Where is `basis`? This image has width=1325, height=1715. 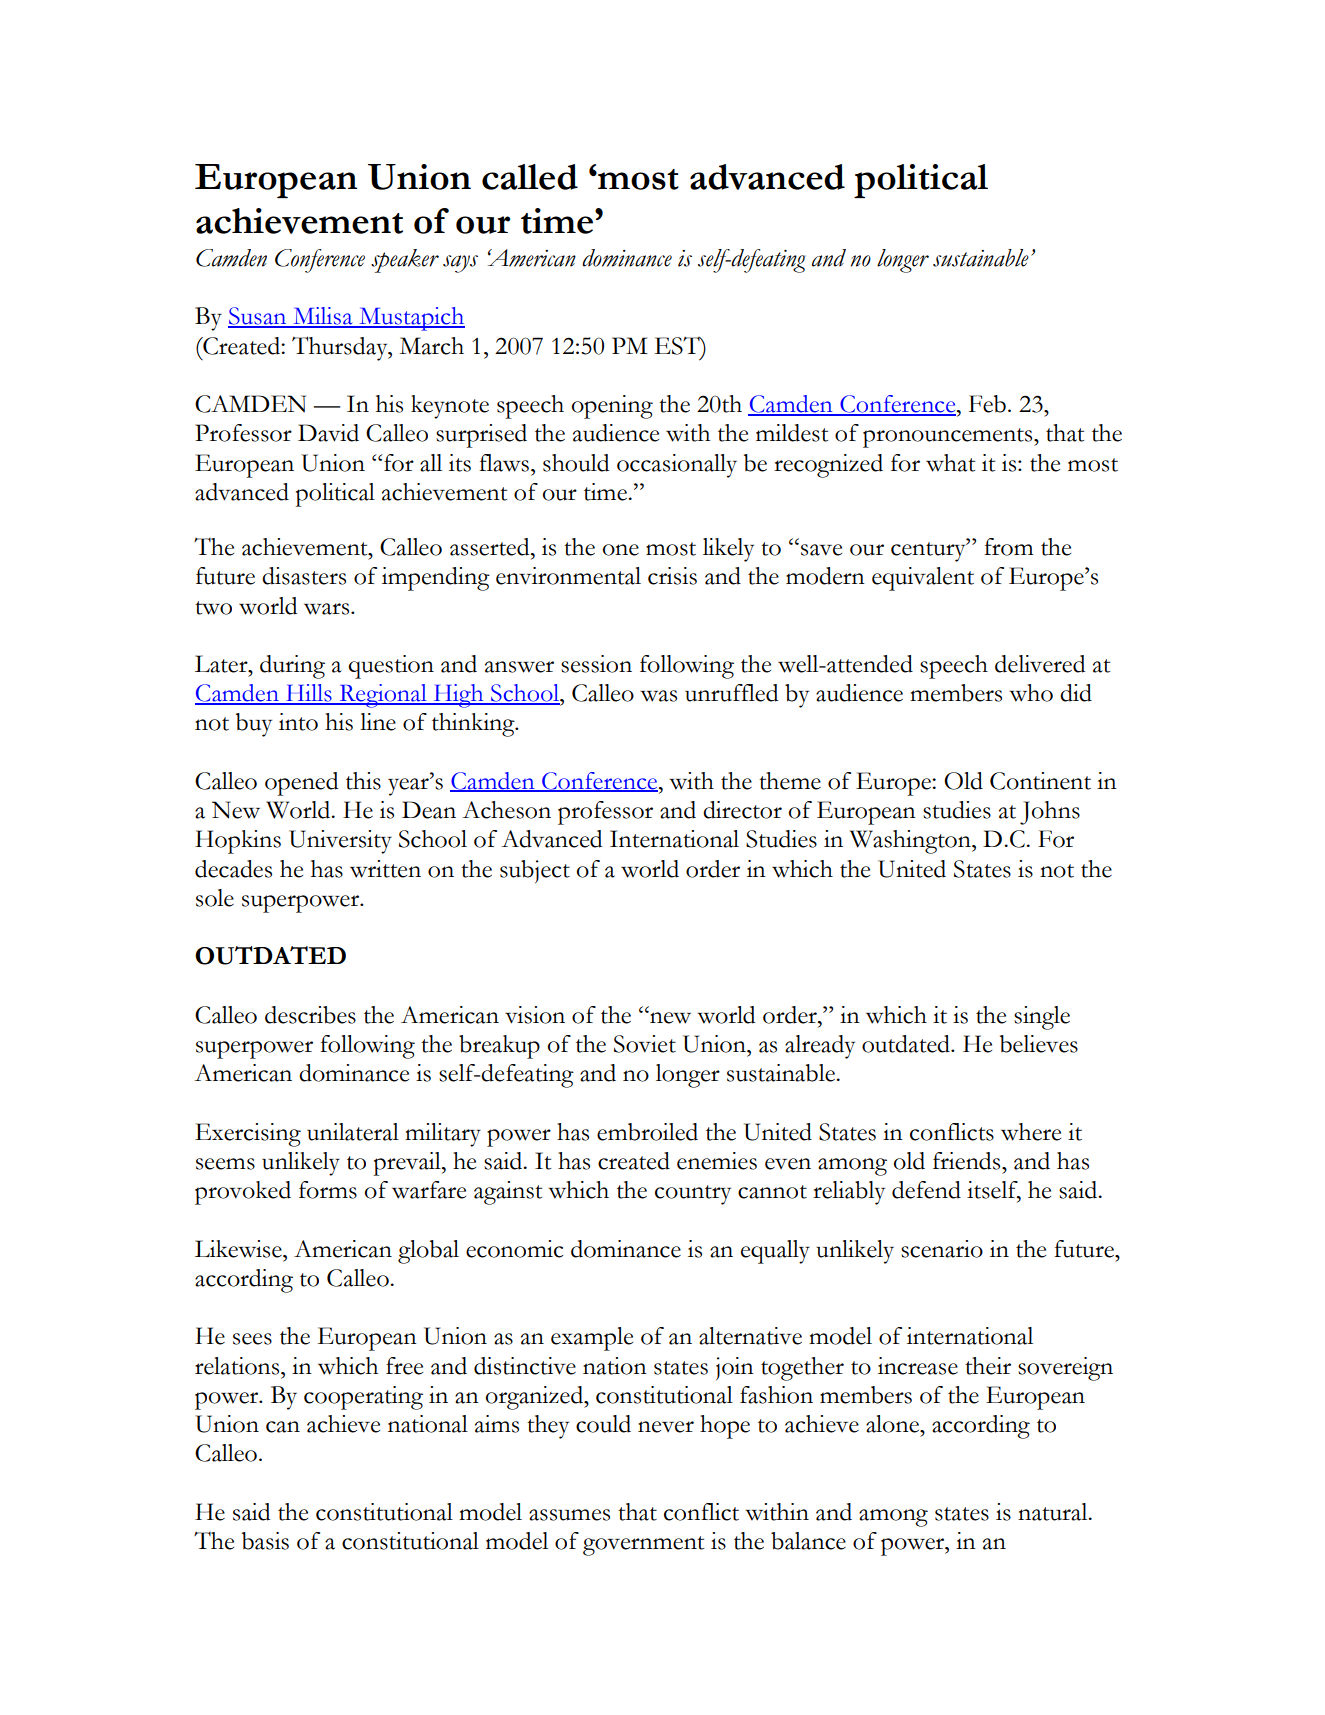 basis is located at coordinates (265, 1541).
